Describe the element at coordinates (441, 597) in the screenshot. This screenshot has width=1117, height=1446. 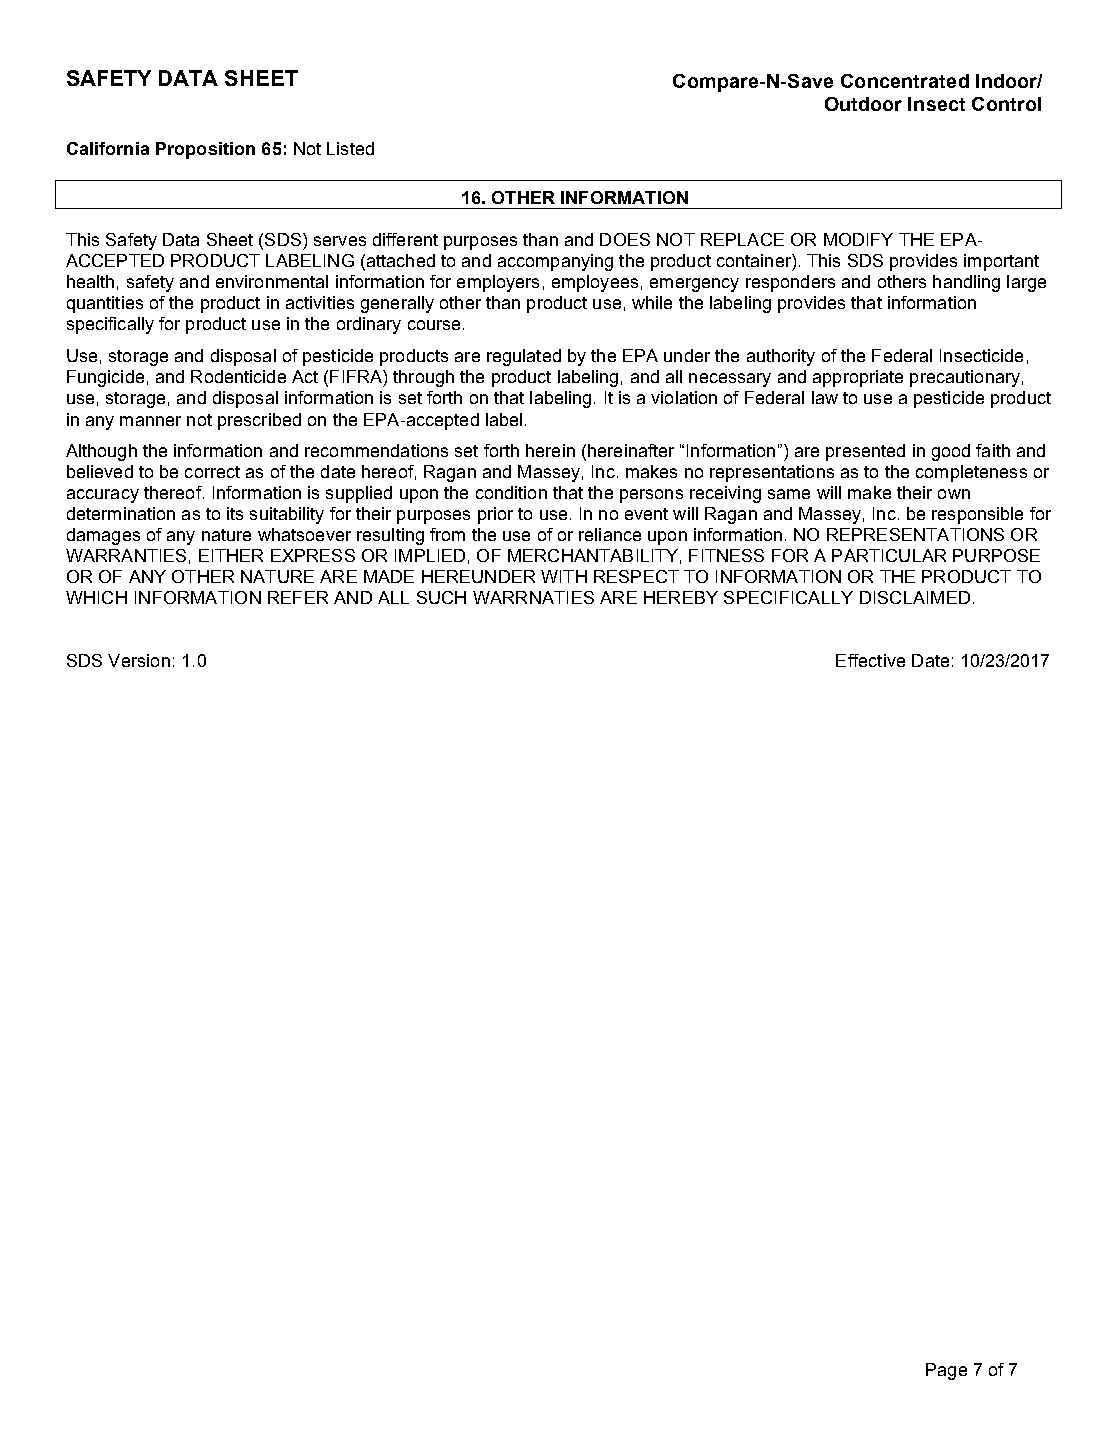
I see `SUCH` at that location.
